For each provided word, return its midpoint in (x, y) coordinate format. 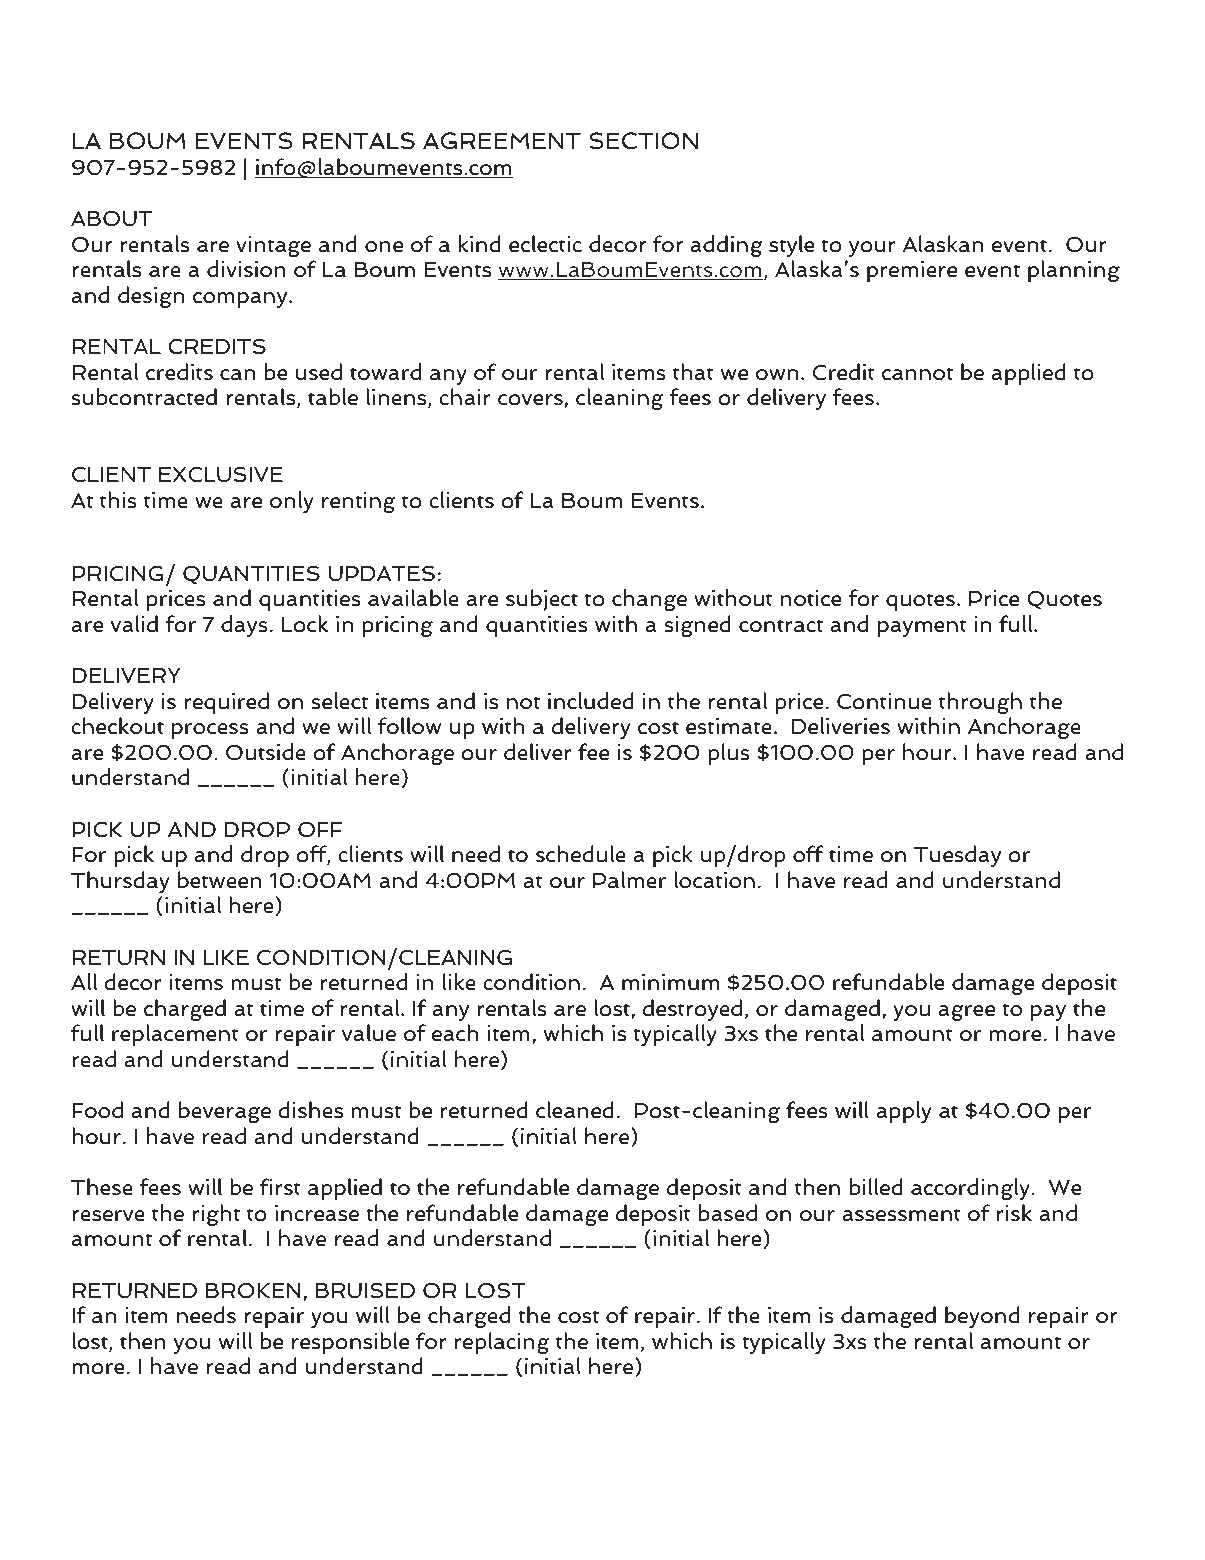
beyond (982, 1317)
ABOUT (111, 219)
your (872, 249)
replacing (502, 1343)
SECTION (644, 141)
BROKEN (253, 1290)
